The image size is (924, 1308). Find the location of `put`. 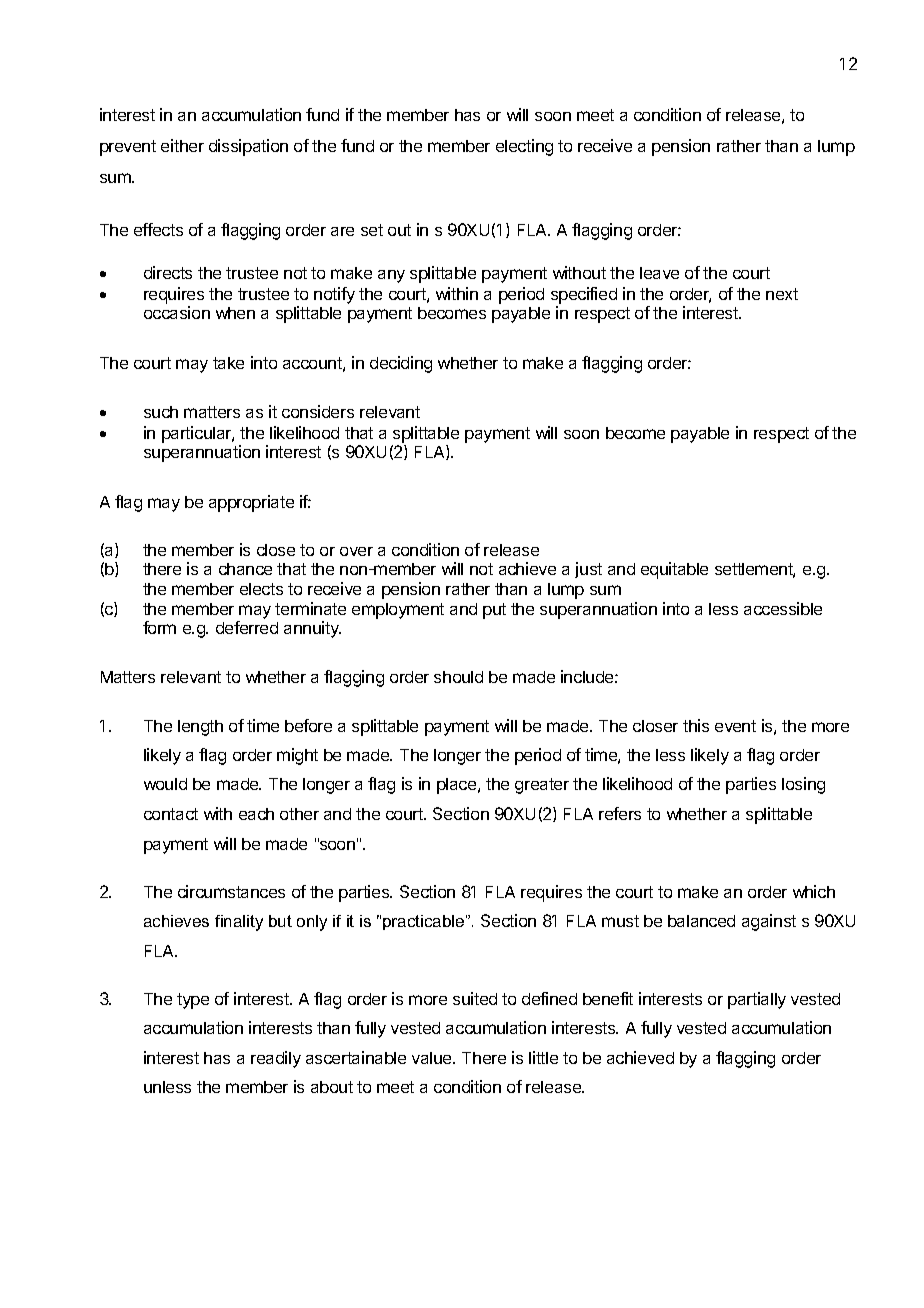

put is located at coordinates (494, 611).
